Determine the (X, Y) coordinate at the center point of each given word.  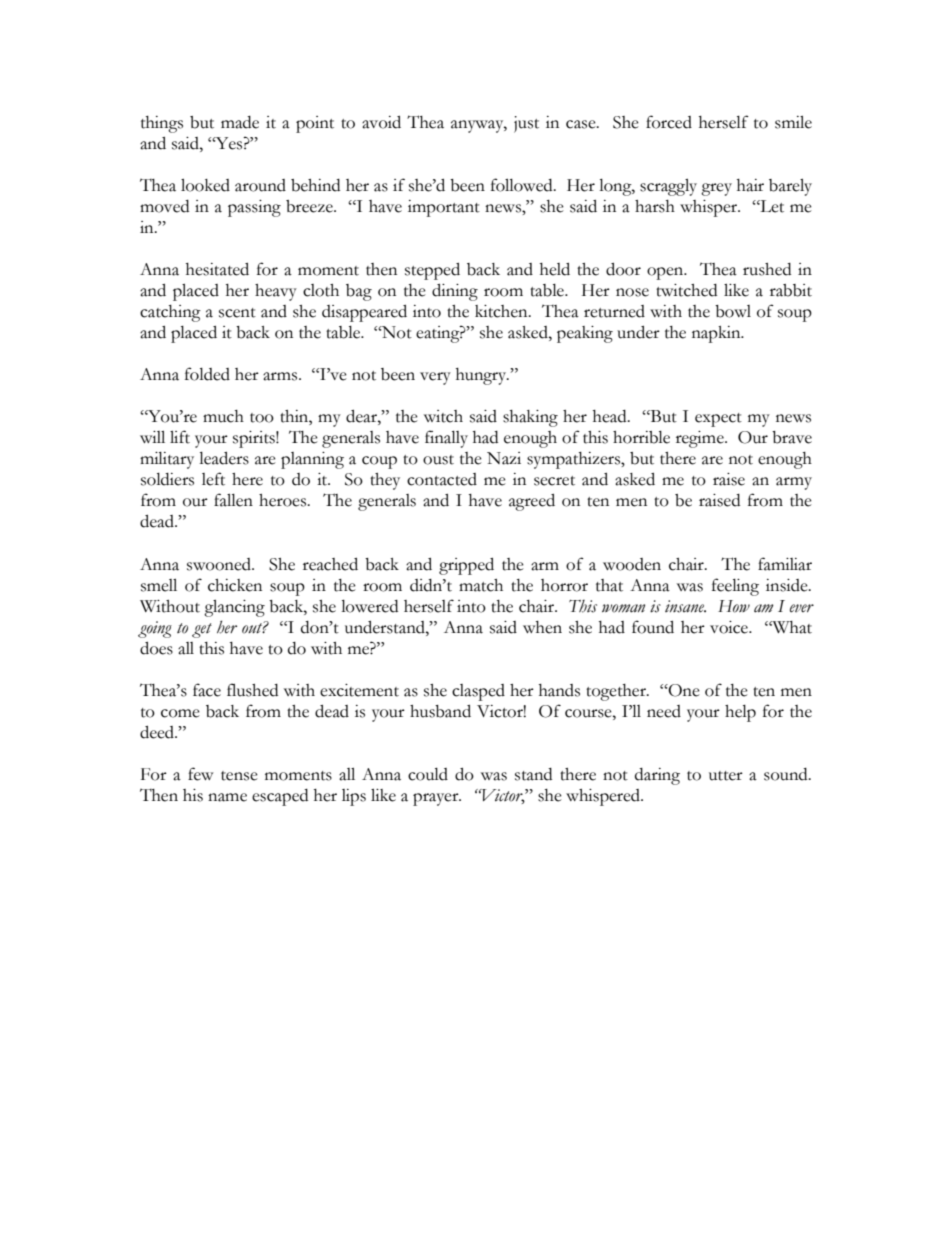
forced (669, 122)
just (526, 124)
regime (701, 439)
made (240, 122)
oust (438, 460)
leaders (224, 458)
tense (239, 776)
